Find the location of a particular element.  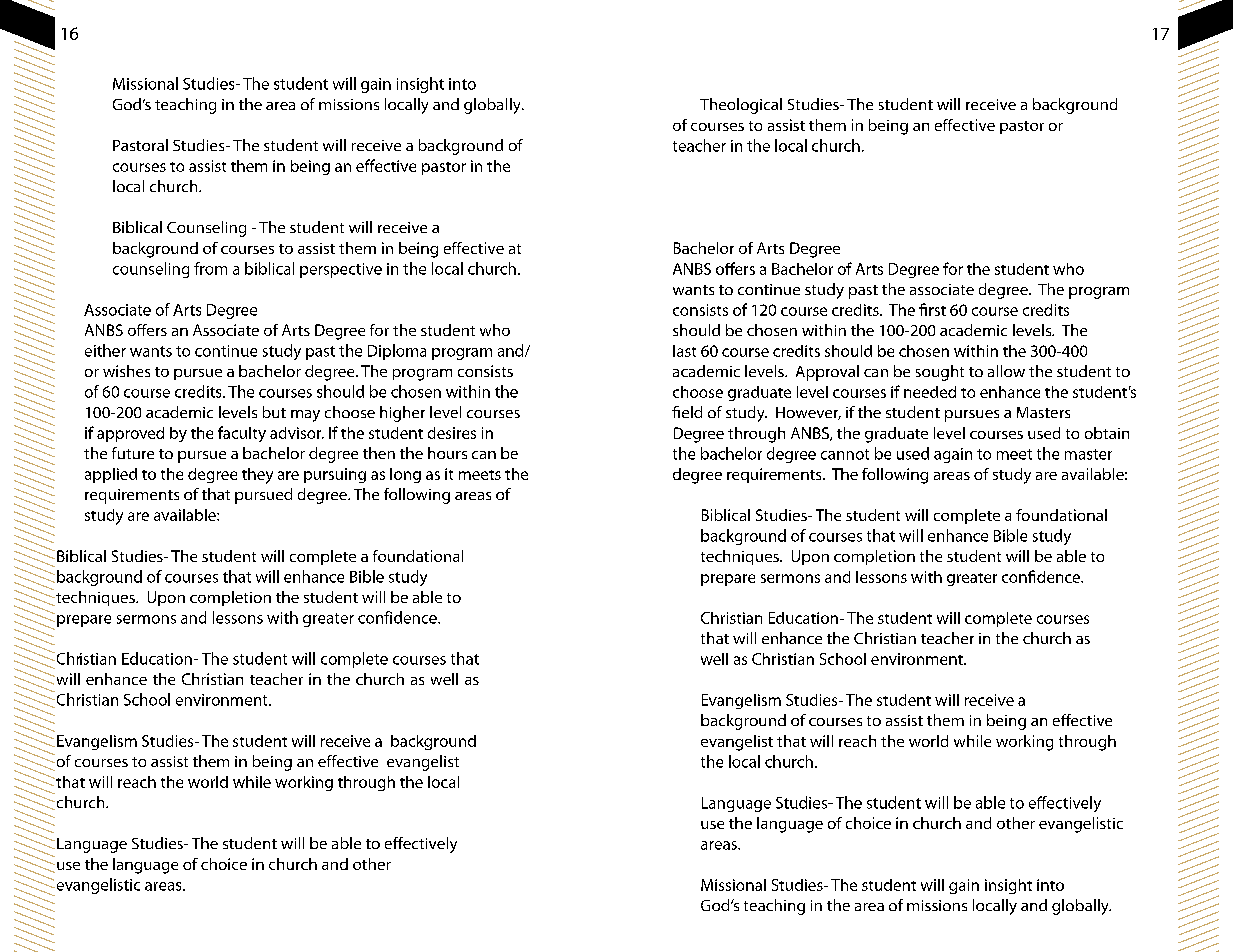

long is located at coordinates (405, 475).
